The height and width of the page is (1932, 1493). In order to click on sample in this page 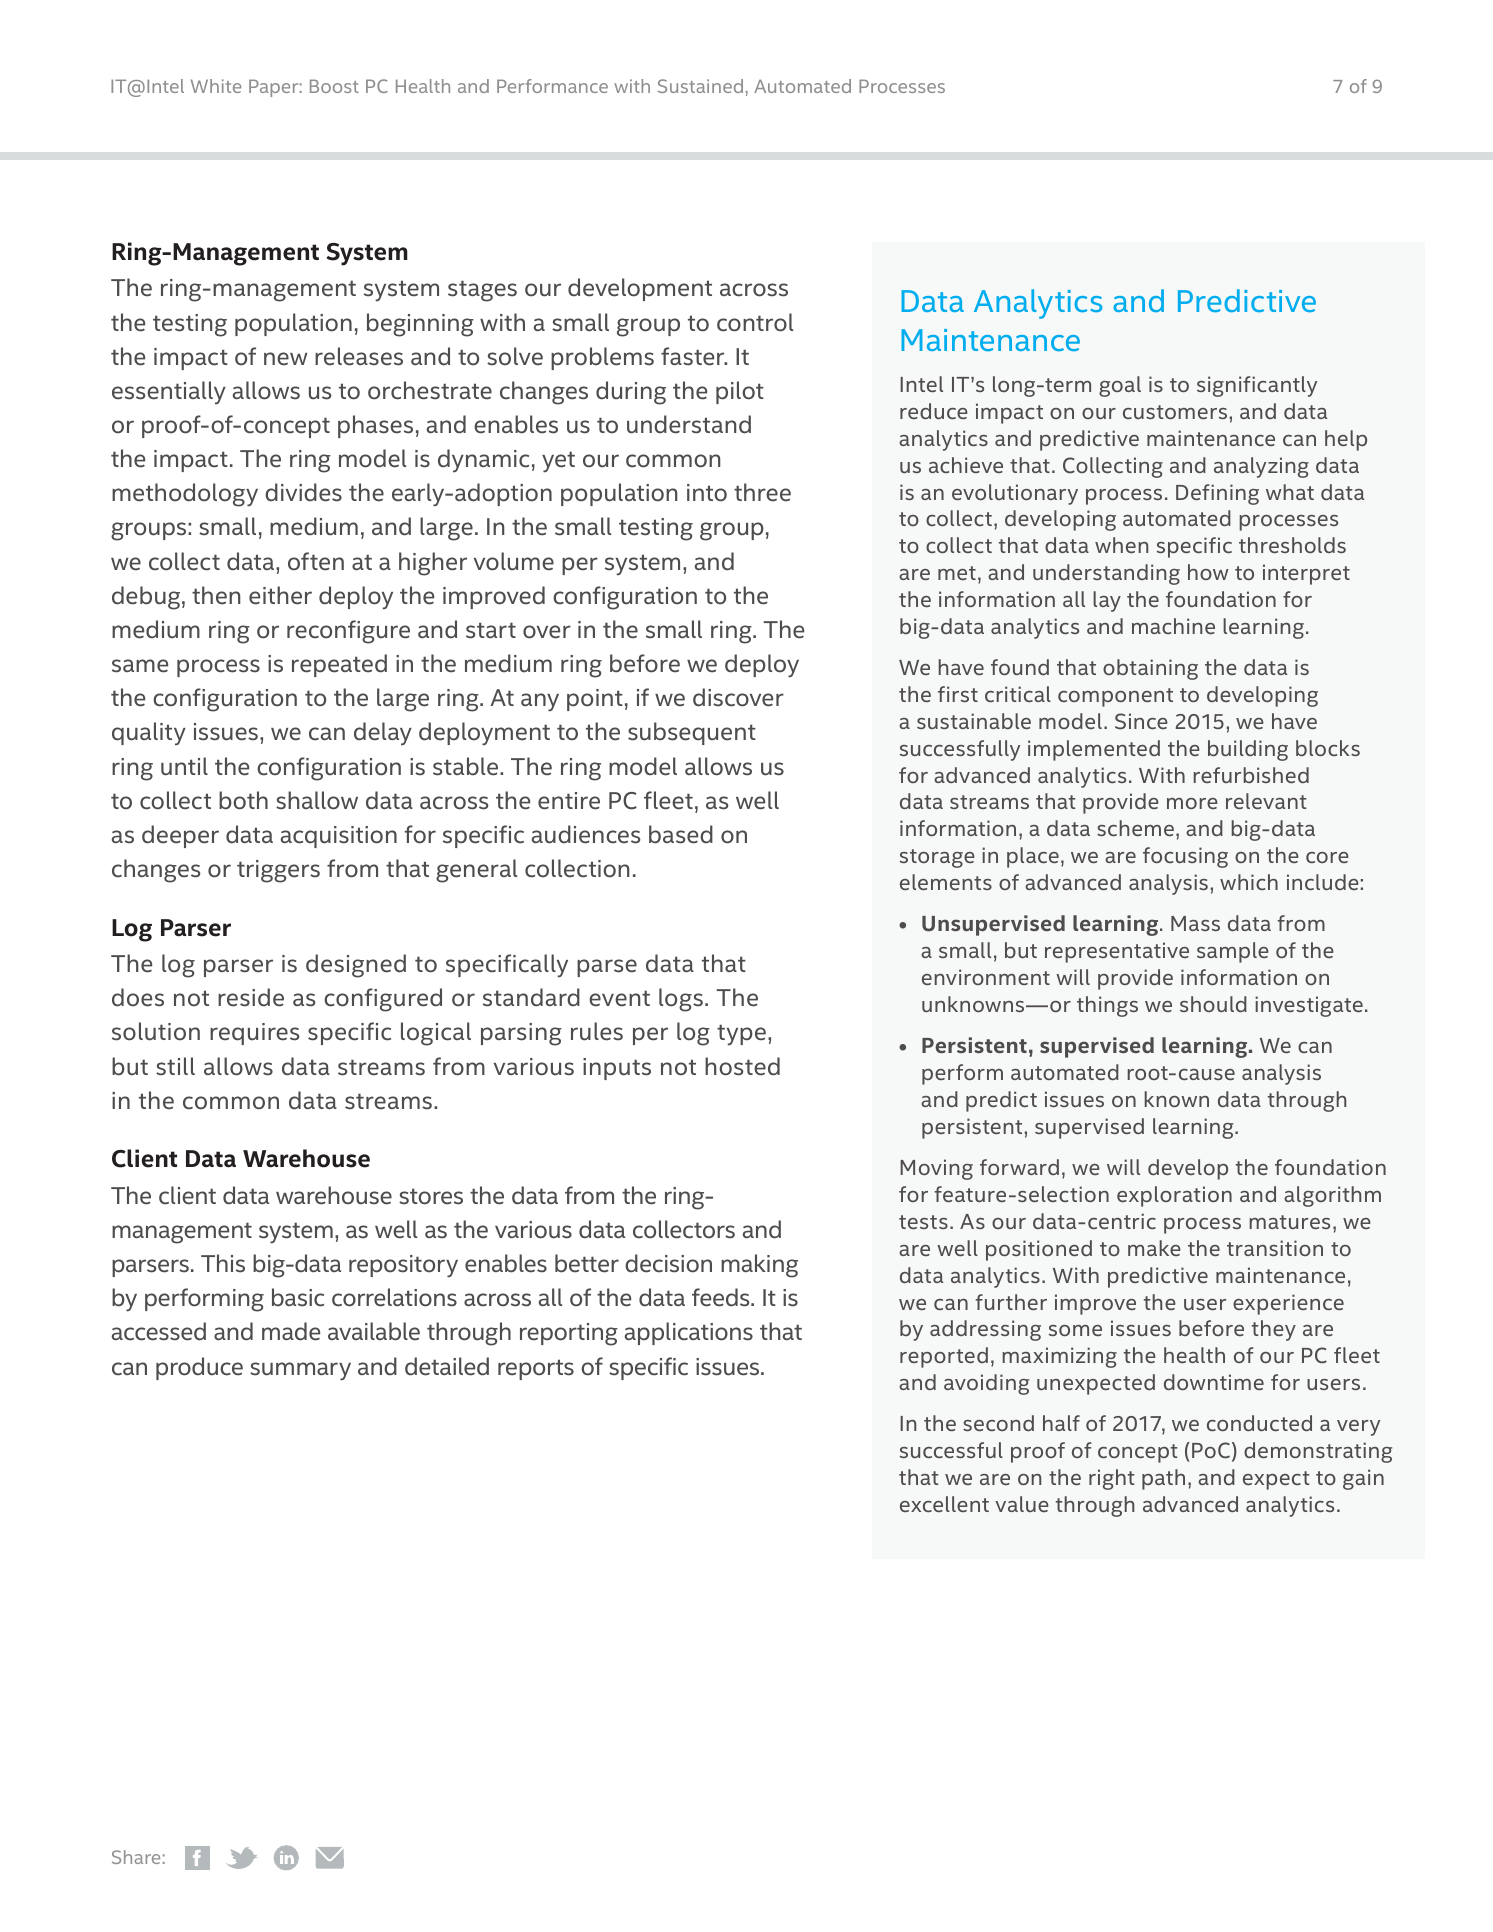, I will do `click(1233, 952)`.
